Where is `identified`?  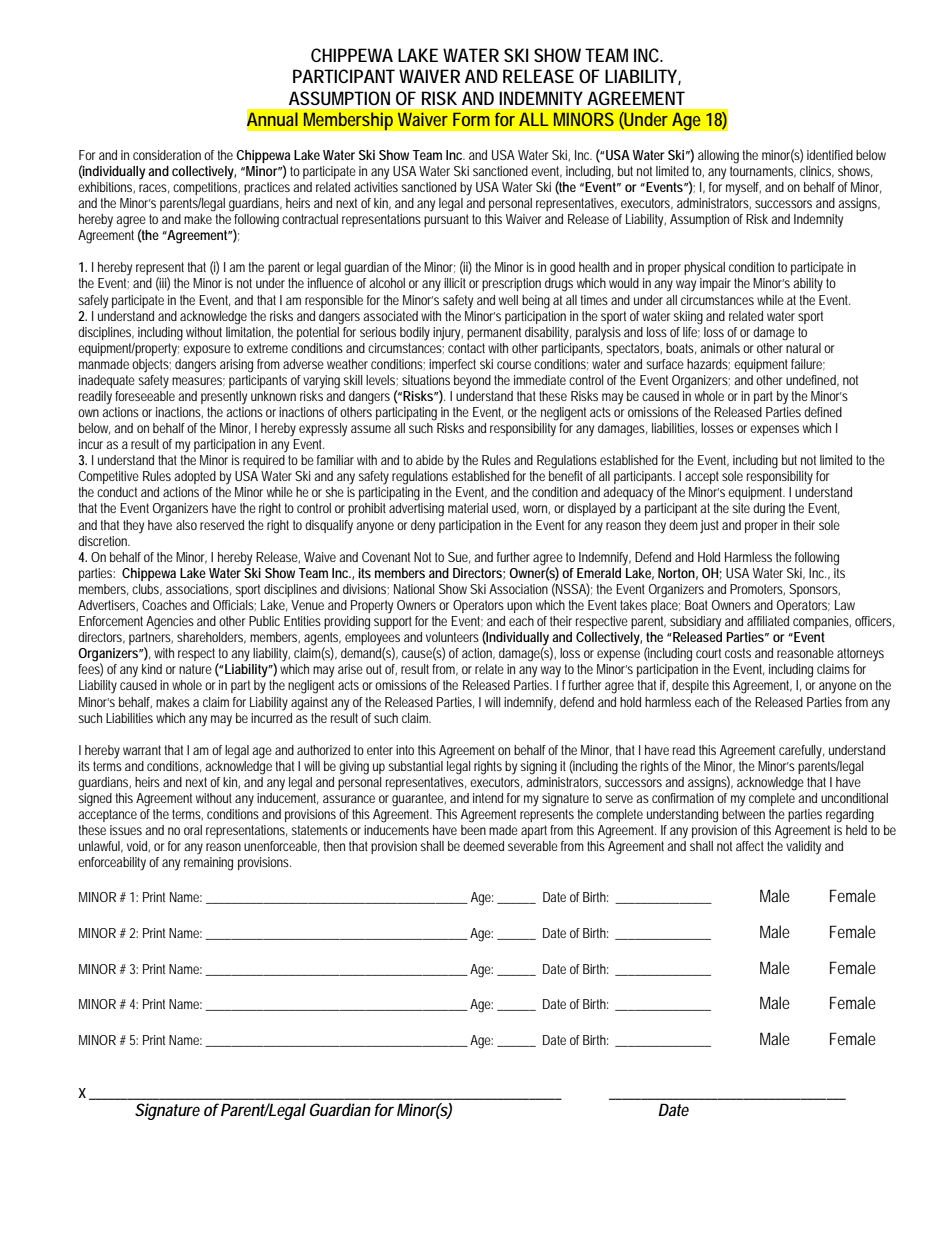
identified is located at coordinates (830, 155).
